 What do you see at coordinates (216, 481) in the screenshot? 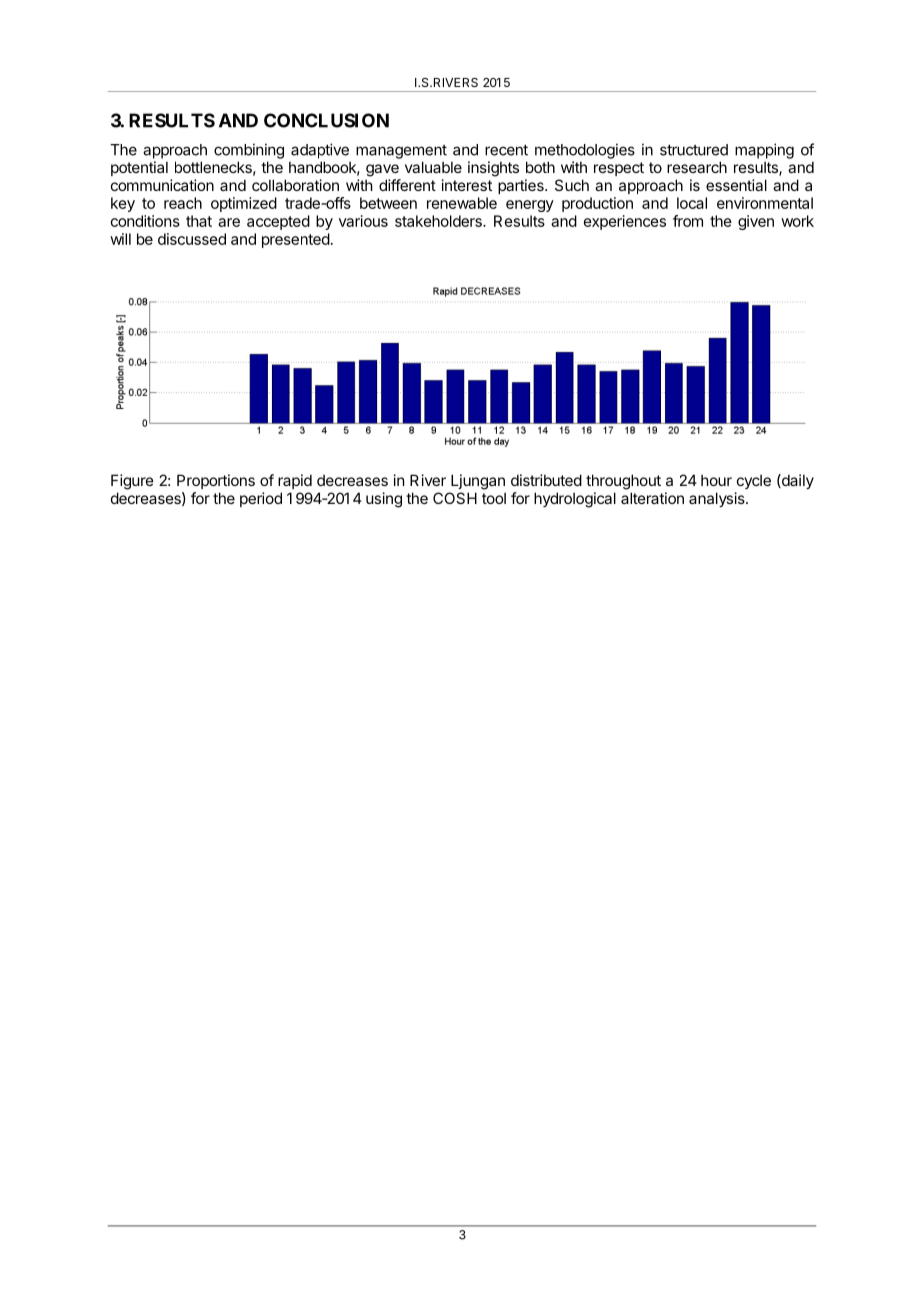
I see `Proportions` at bounding box center [216, 481].
